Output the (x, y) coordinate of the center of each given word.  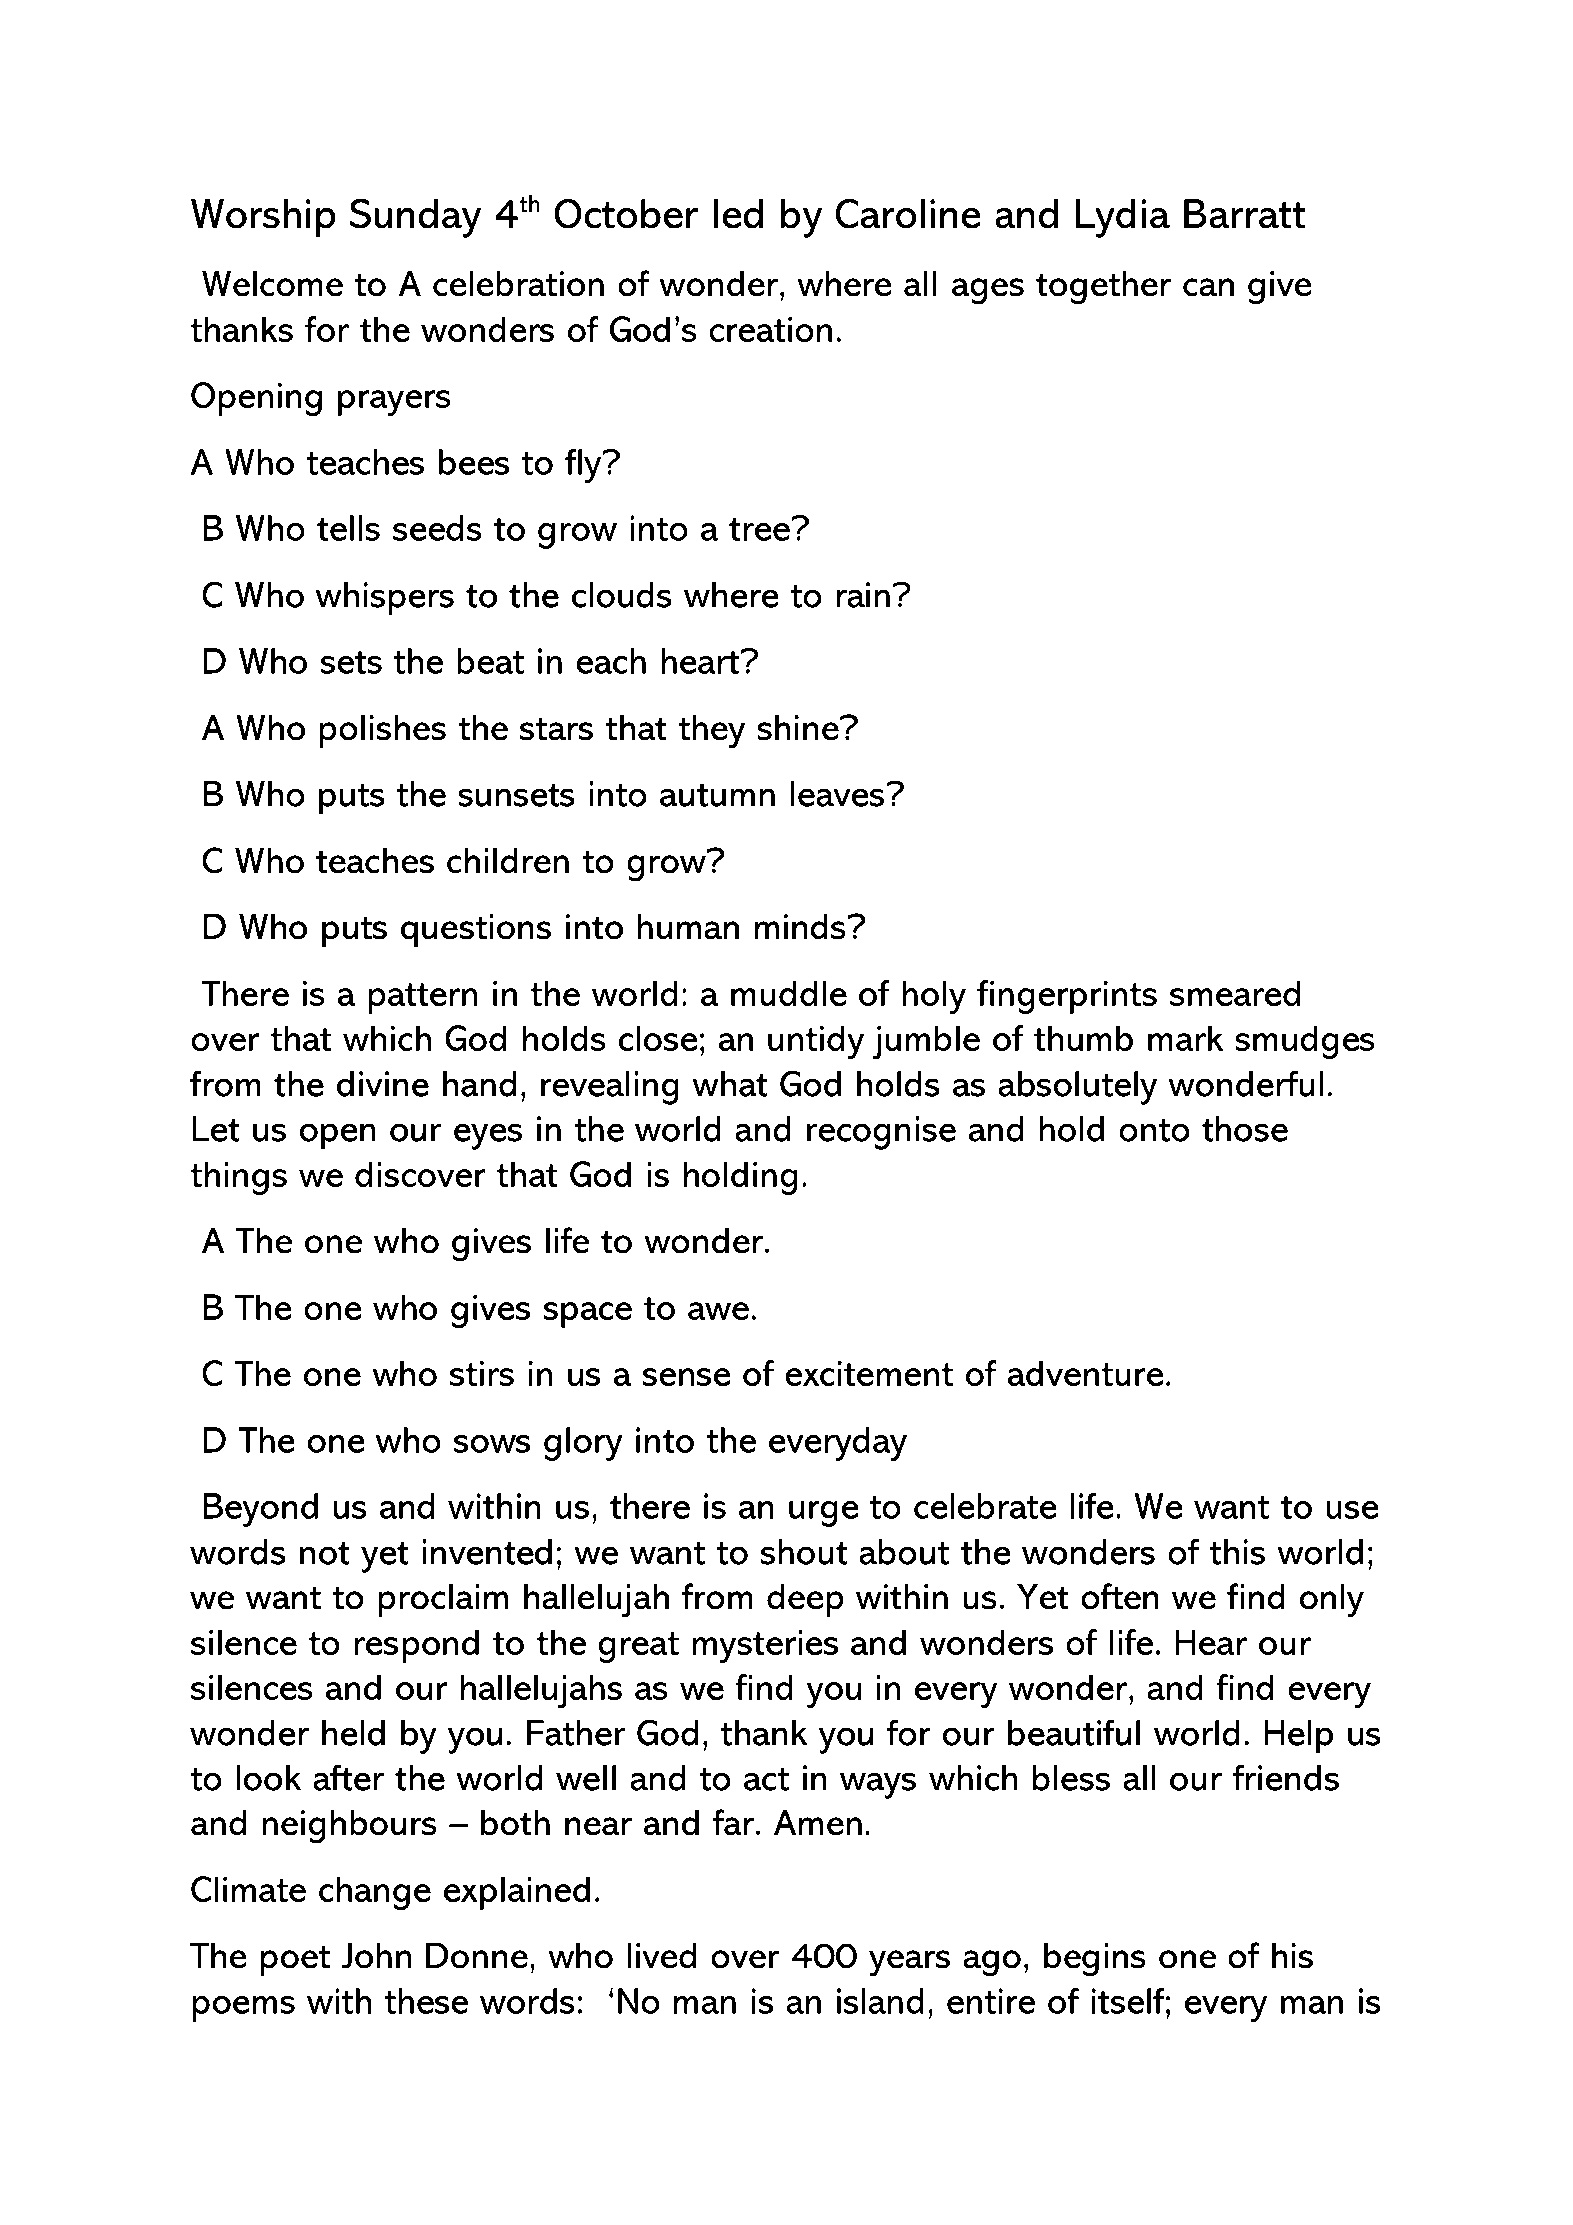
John (376, 1955)
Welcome (272, 283)
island (880, 2001)
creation (770, 329)
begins (1095, 1959)
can (1208, 287)
